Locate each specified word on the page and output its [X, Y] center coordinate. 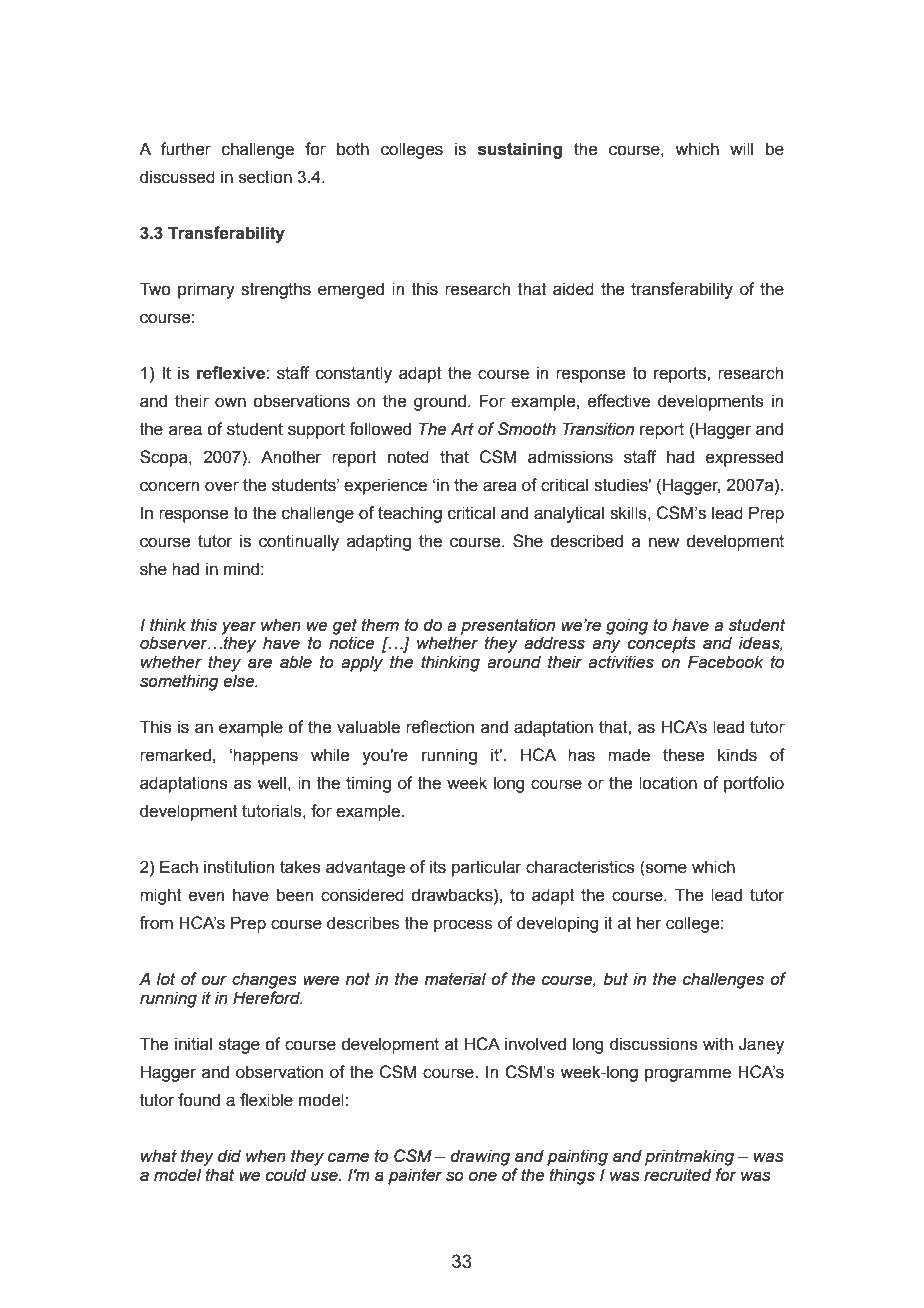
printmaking [689, 1157]
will [741, 148]
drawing [480, 1157]
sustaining [520, 150]
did [229, 1156]
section [265, 177]
